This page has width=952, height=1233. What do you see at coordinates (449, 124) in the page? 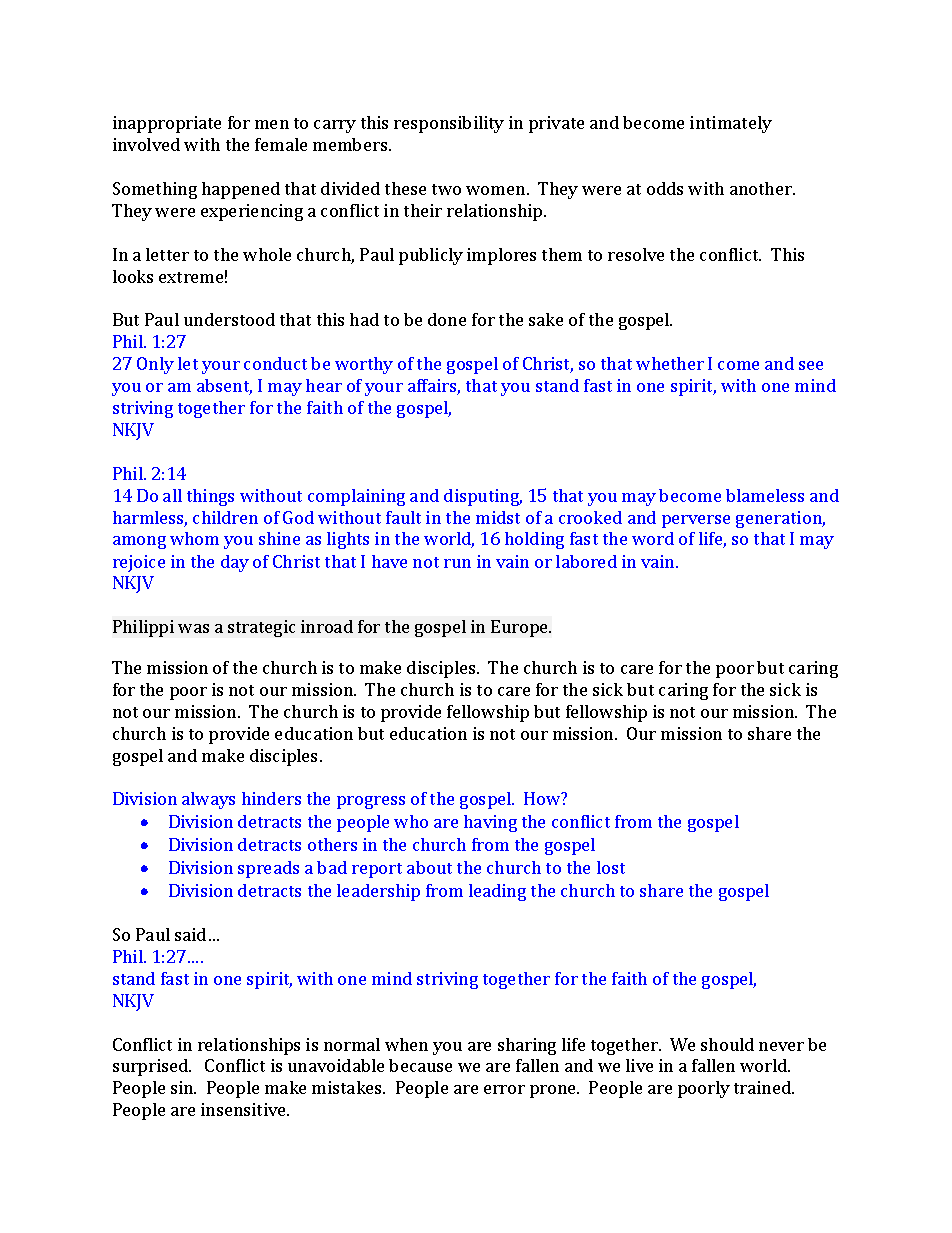
I see `responsibility` at bounding box center [449, 124].
